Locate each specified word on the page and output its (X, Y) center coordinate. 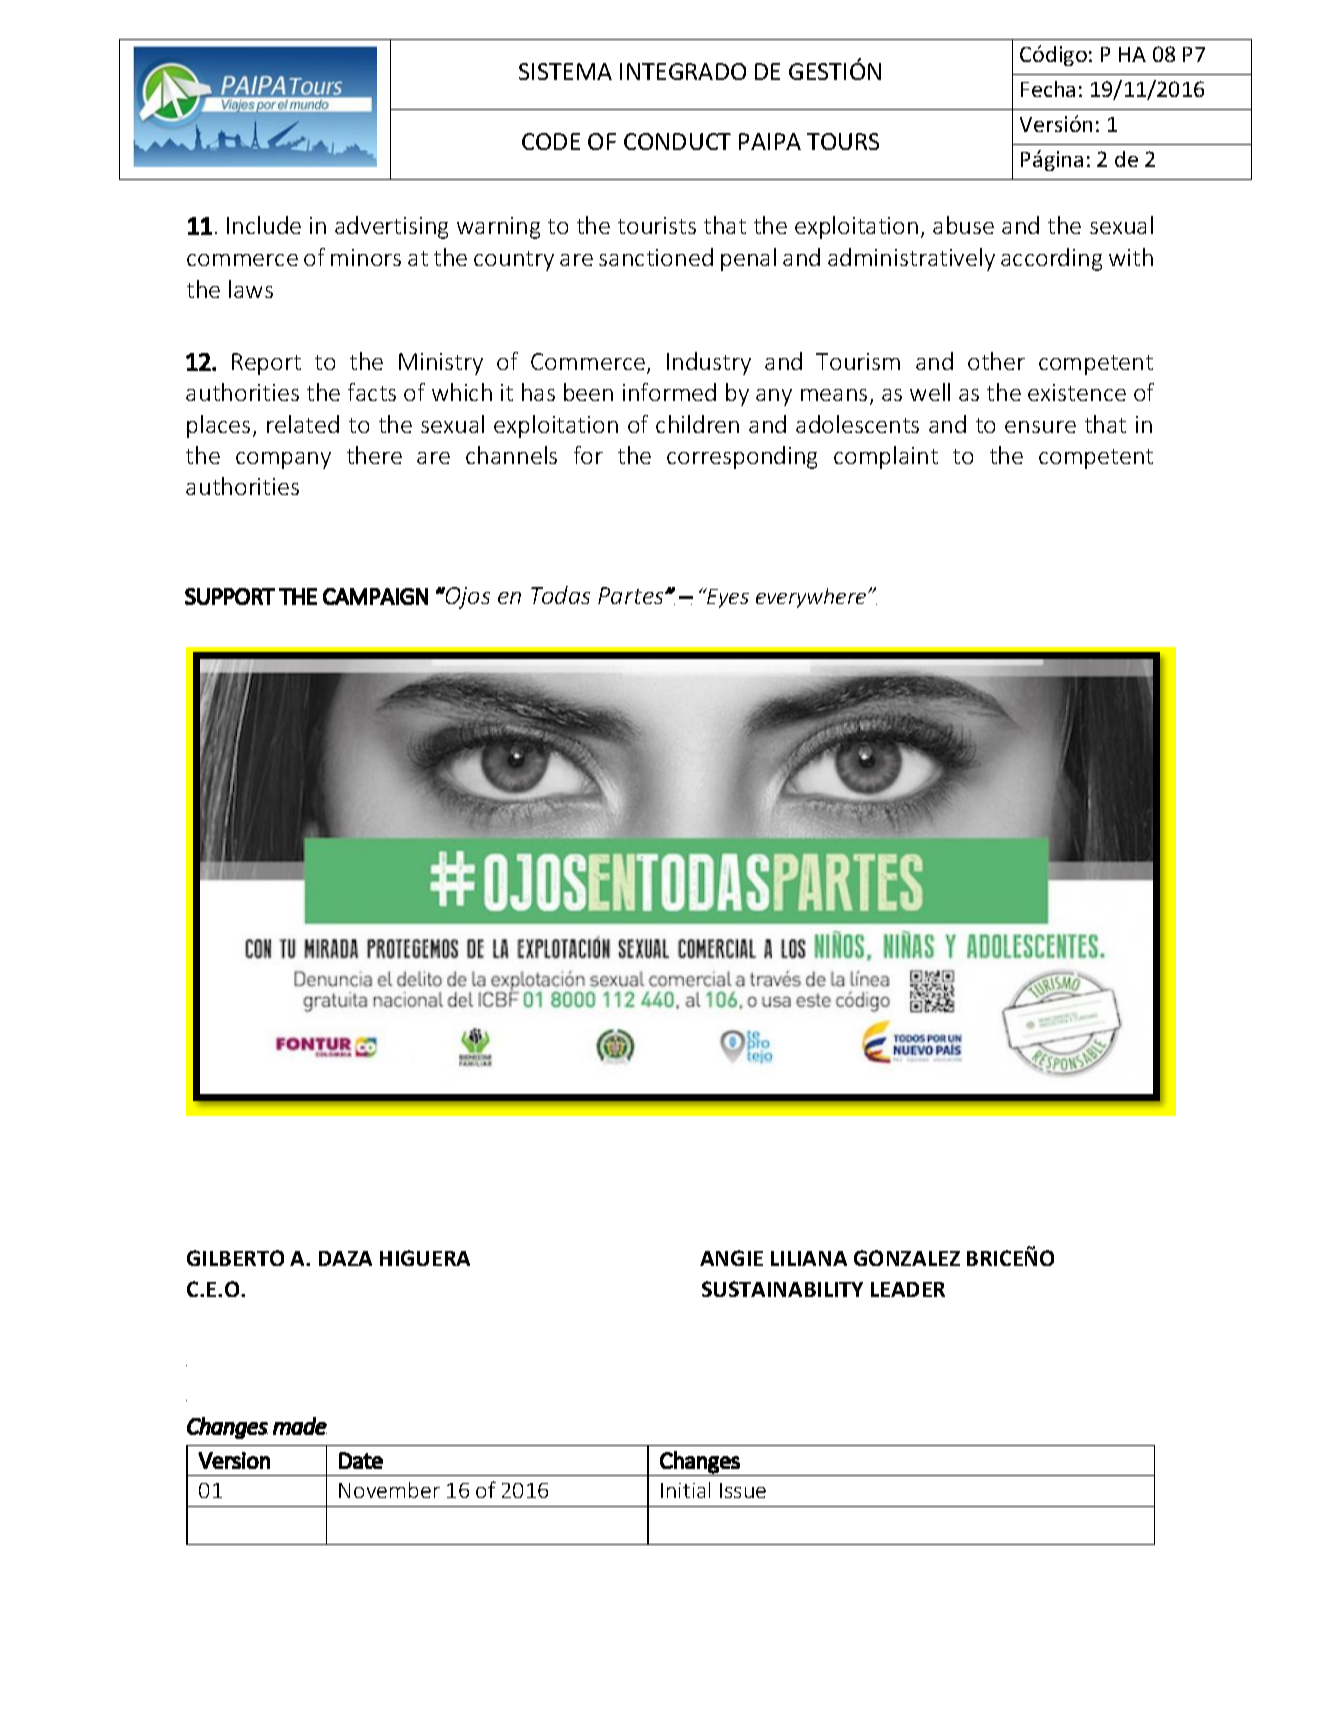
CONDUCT (677, 141)
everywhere (811, 598)
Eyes (727, 598)
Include (264, 225)
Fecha (1048, 89)
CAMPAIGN (375, 596)
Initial (685, 1490)
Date (361, 1460)
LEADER (908, 1289)
